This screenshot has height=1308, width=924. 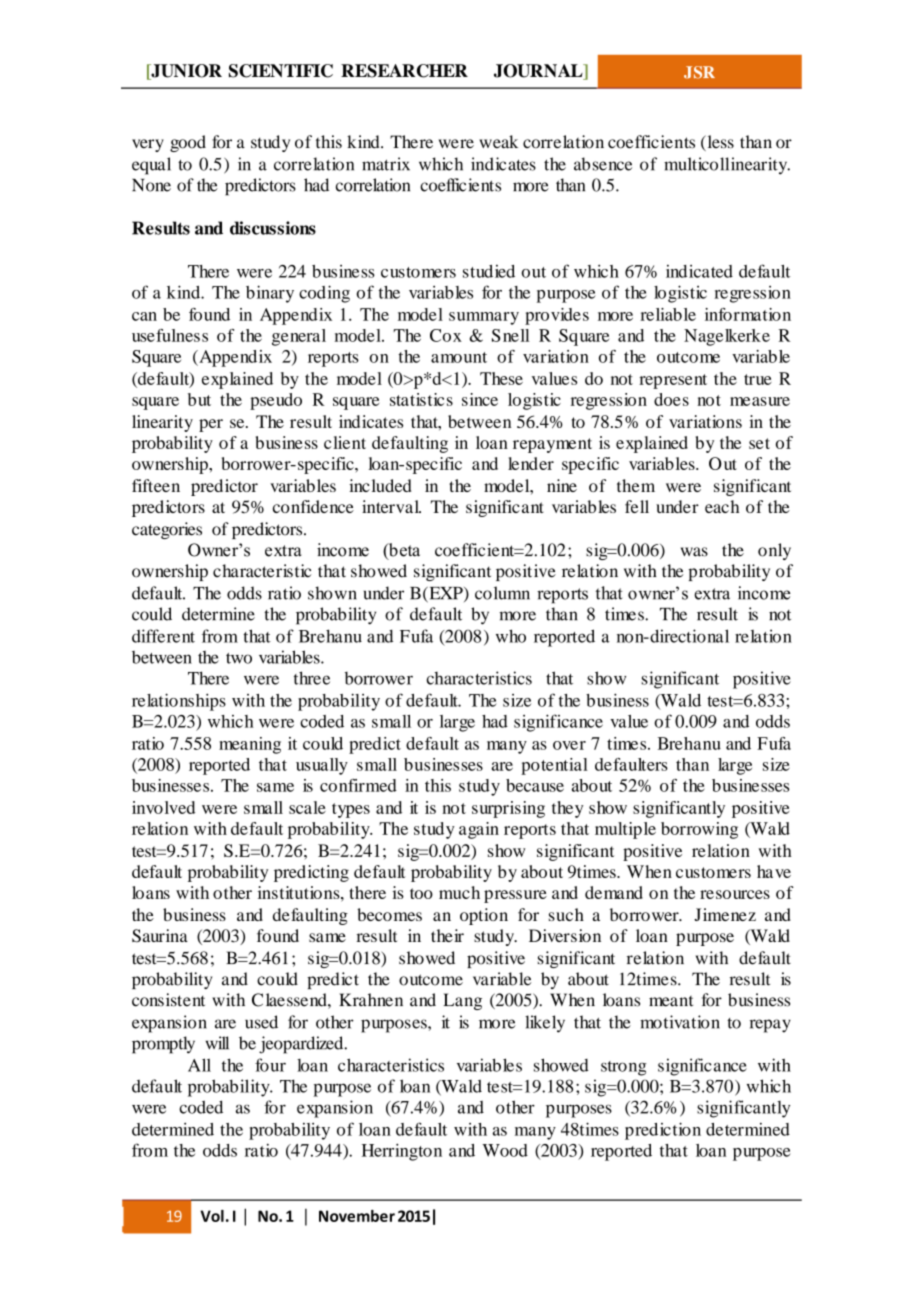 I want to click on JUNIOR, so click(x=185, y=72).
